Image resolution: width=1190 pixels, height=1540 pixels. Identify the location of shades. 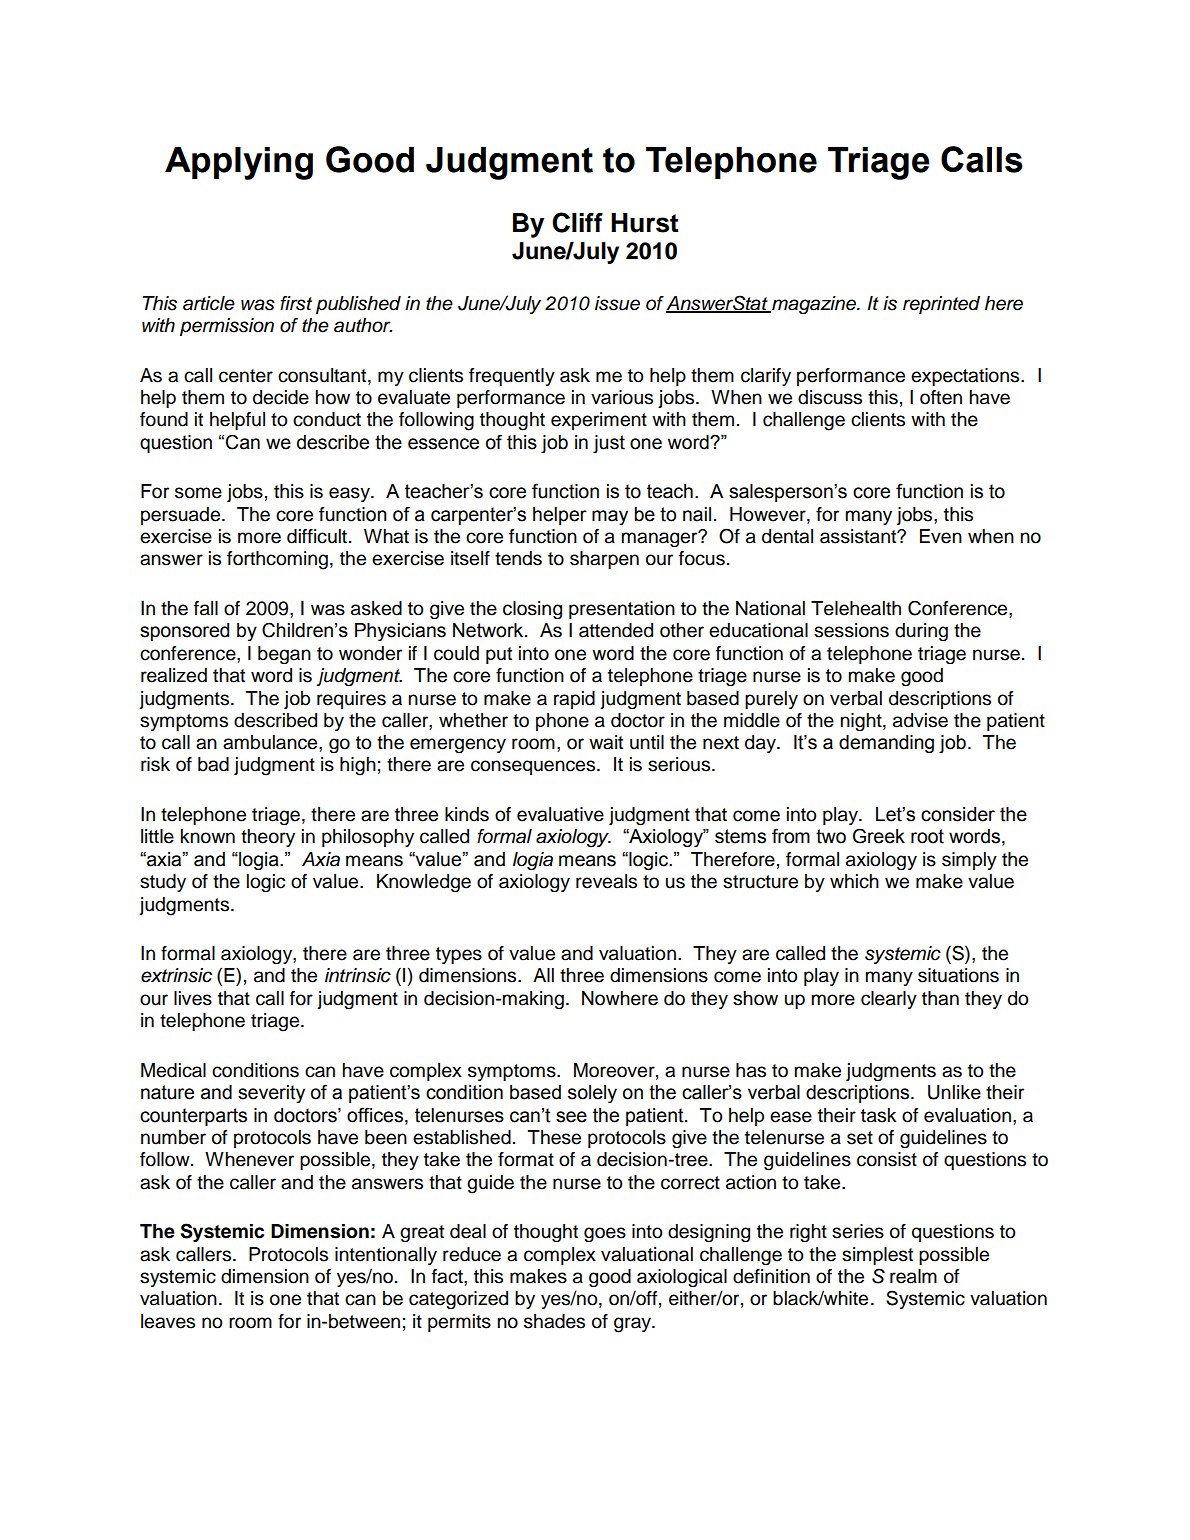
(554, 1321).
